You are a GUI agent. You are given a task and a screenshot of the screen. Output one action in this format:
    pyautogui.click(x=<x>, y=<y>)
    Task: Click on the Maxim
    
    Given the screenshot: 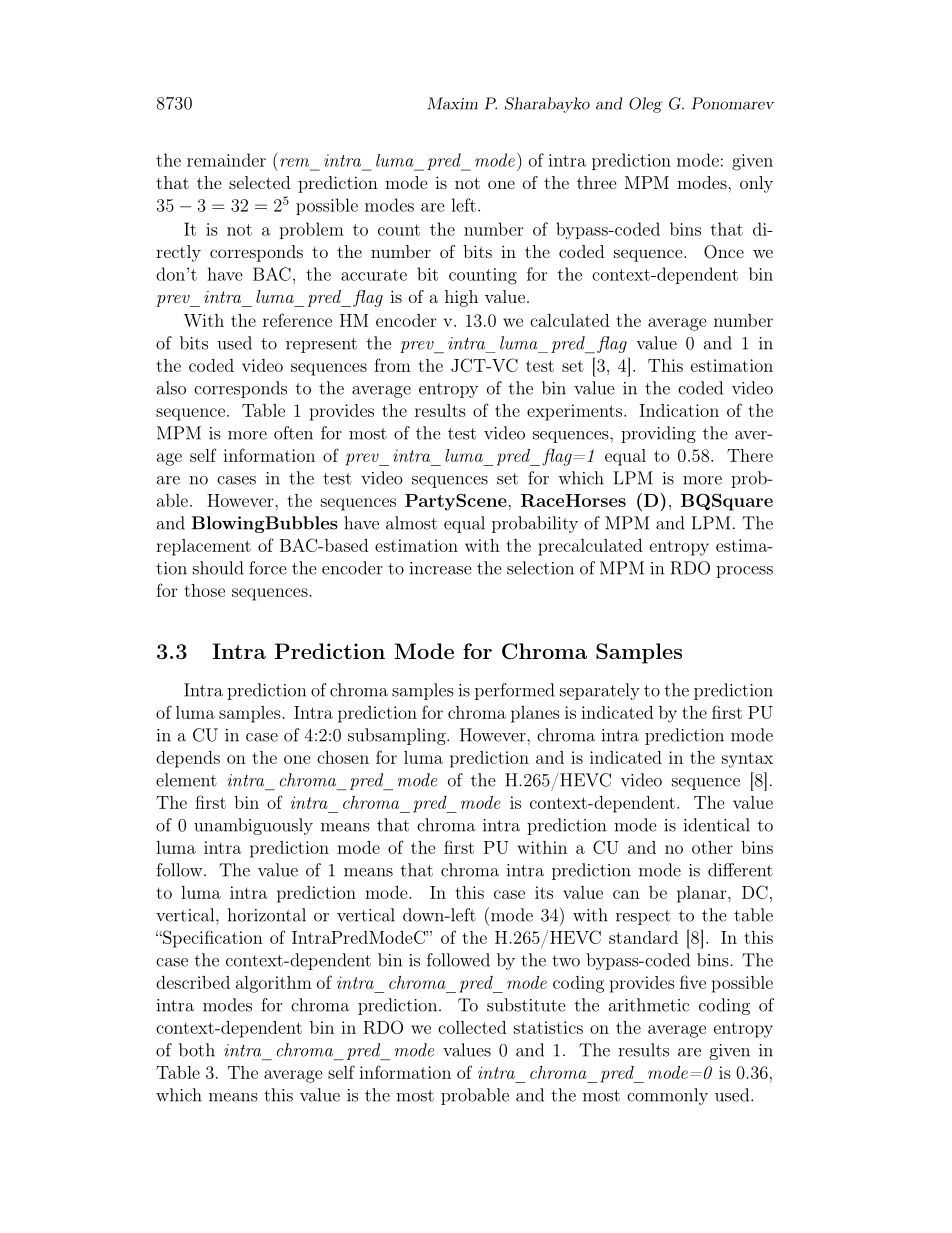 What is the action you would take?
    pyautogui.click(x=452, y=103)
